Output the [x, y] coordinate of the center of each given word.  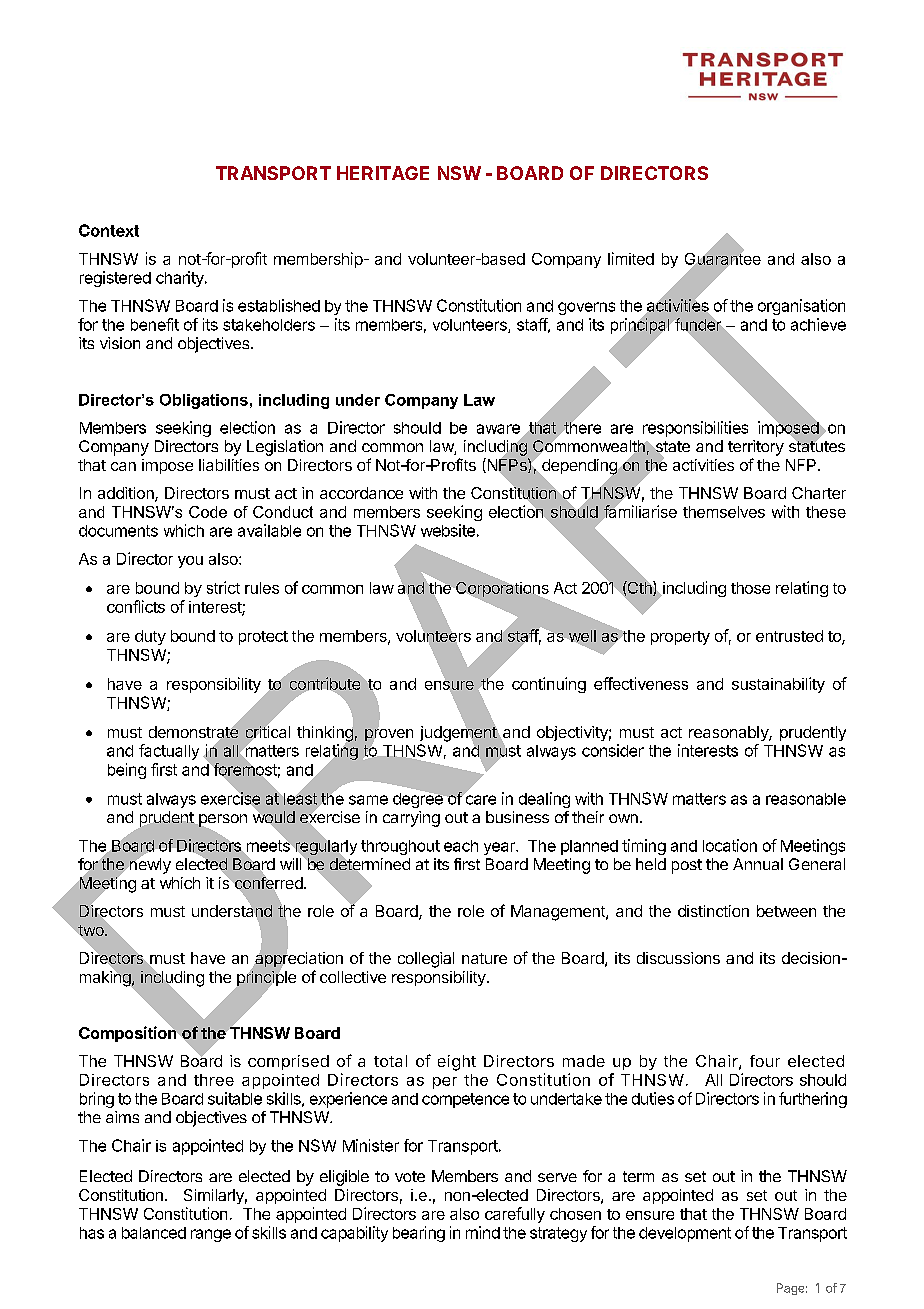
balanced [154, 1233]
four [765, 1061]
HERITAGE [383, 173]
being [127, 771]
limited [631, 258]
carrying [411, 819]
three [214, 1080]
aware [498, 429]
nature [484, 958]
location [730, 845]
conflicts [136, 606]
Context [109, 230]
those [750, 588]
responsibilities [695, 429]
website [448, 530]
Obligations [204, 401]
